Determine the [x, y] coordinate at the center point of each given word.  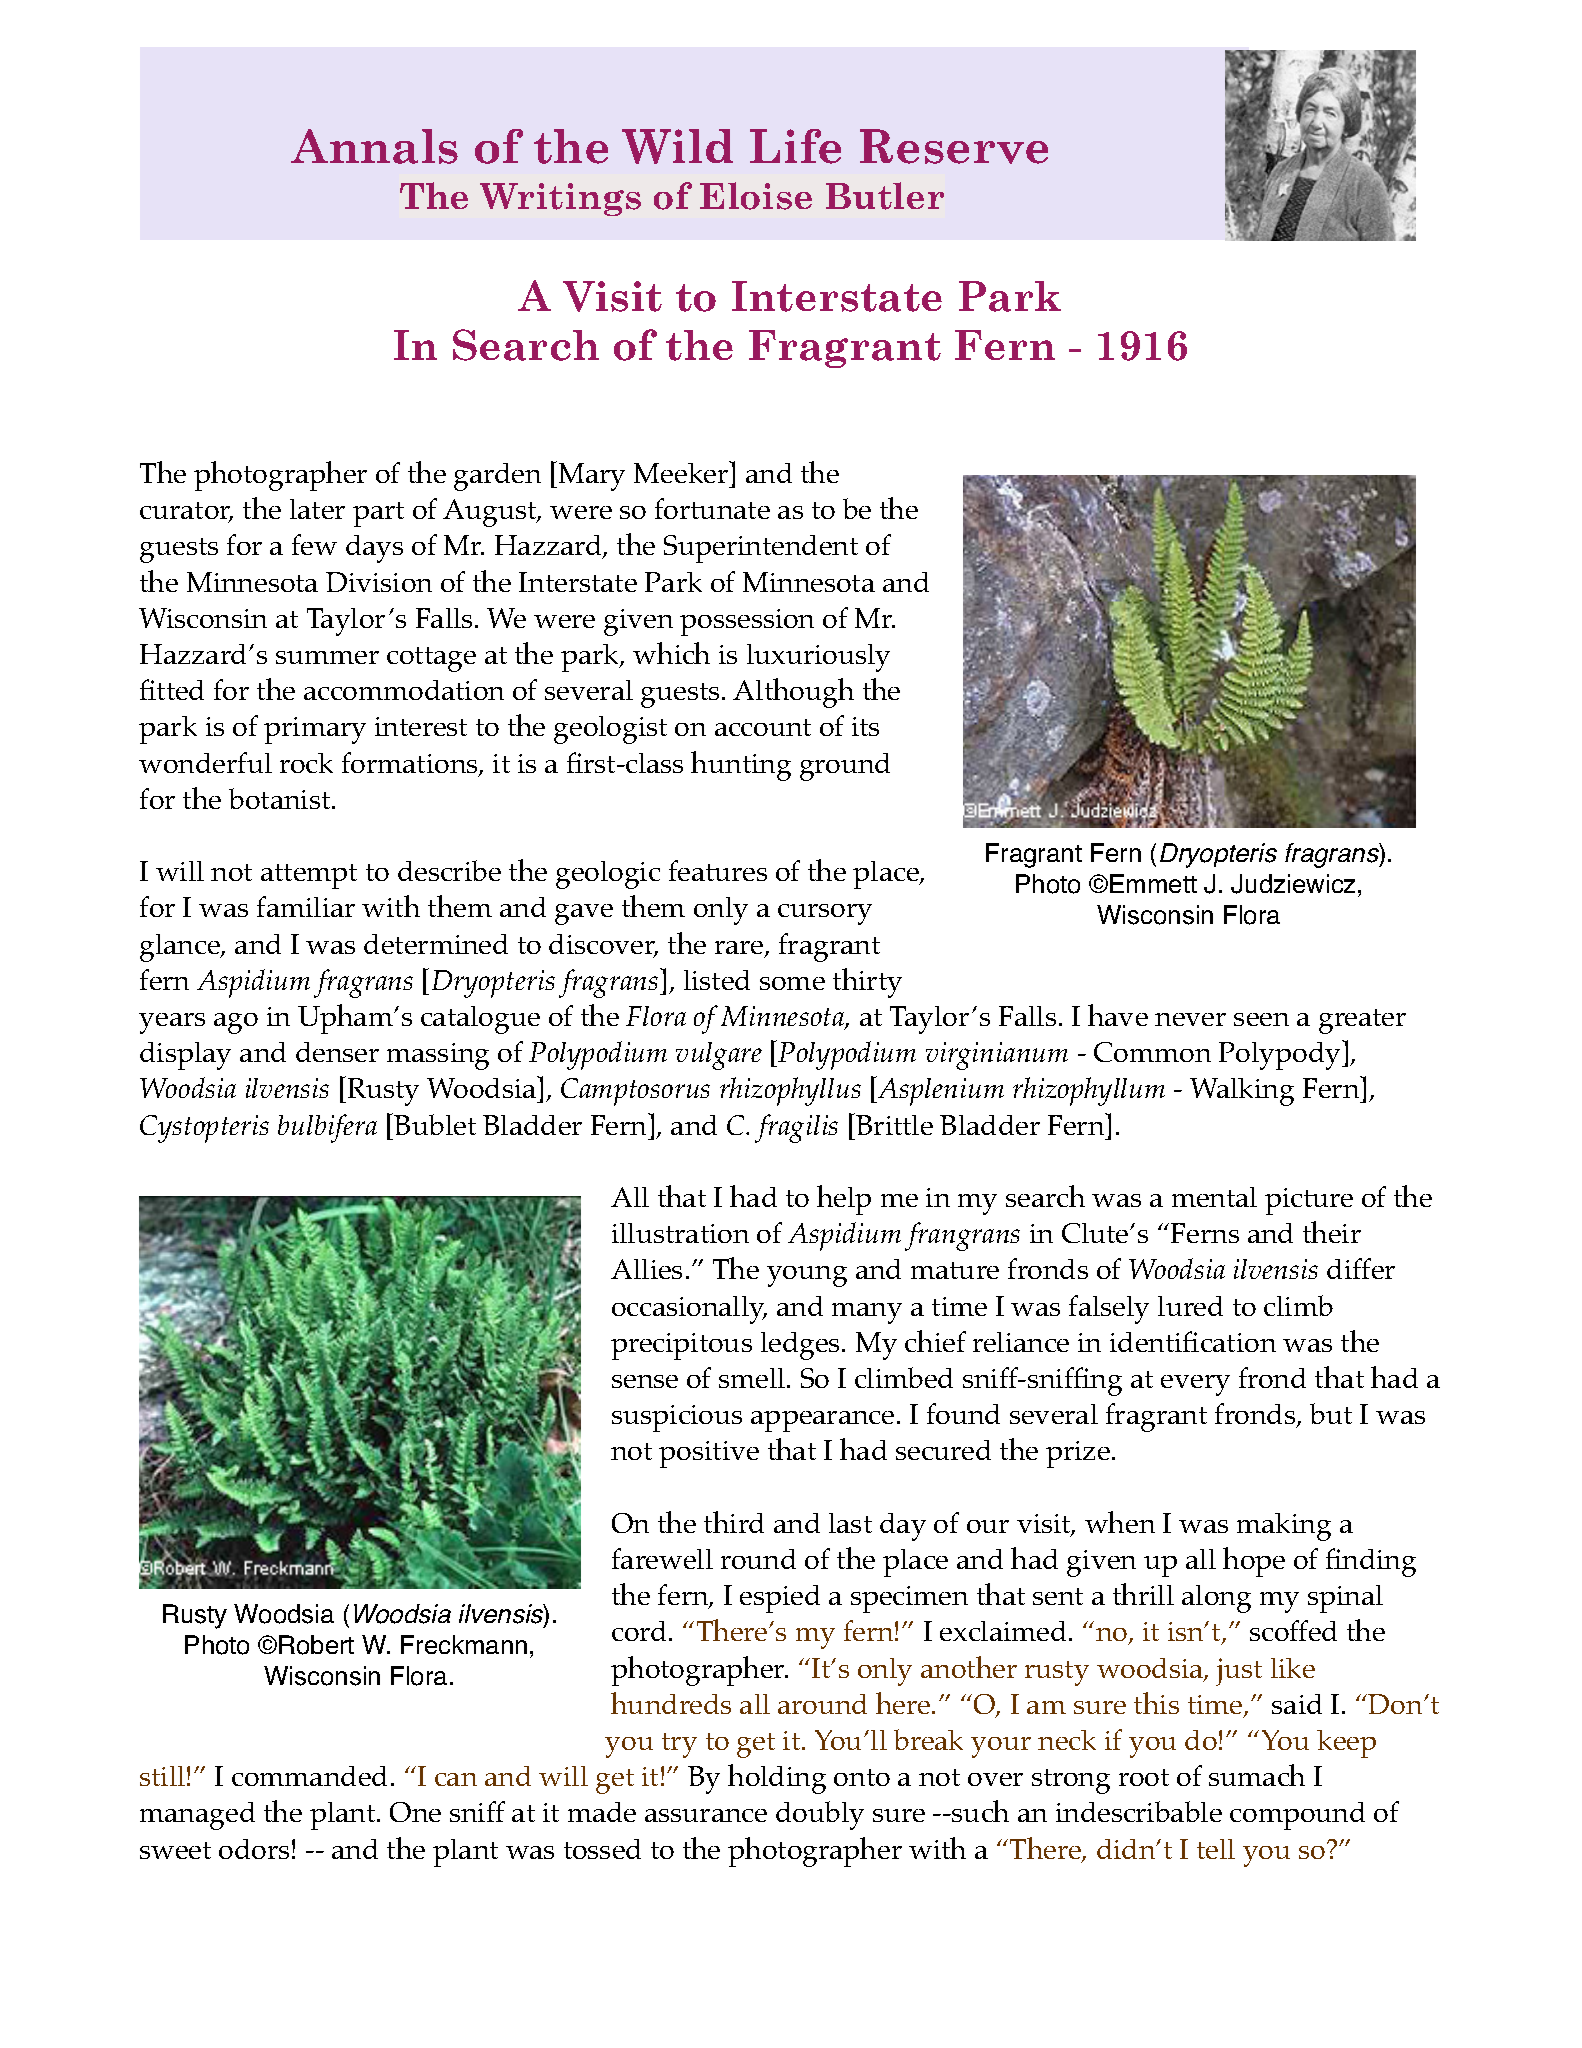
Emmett [1153, 883]
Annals [374, 146]
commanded [309, 1776]
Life [795, 146]
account [763, 727]
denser [337, 1052]
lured [1190, 1306]
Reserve [954, 146]
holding [777, 1779]
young [807, 1276]
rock [306, 763]
